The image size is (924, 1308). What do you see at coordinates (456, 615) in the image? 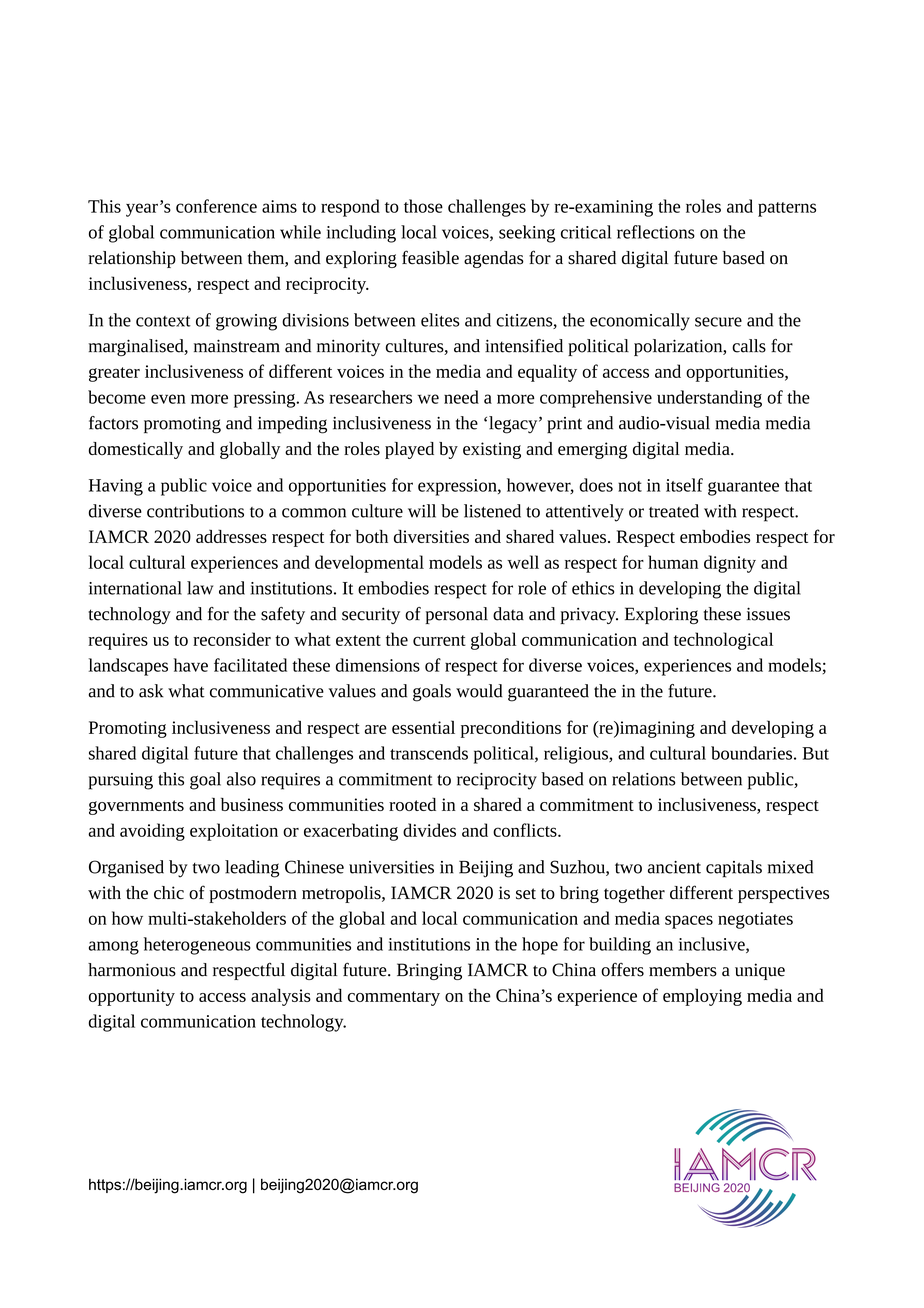
I see `personal` at bounding box center [456, 615].
